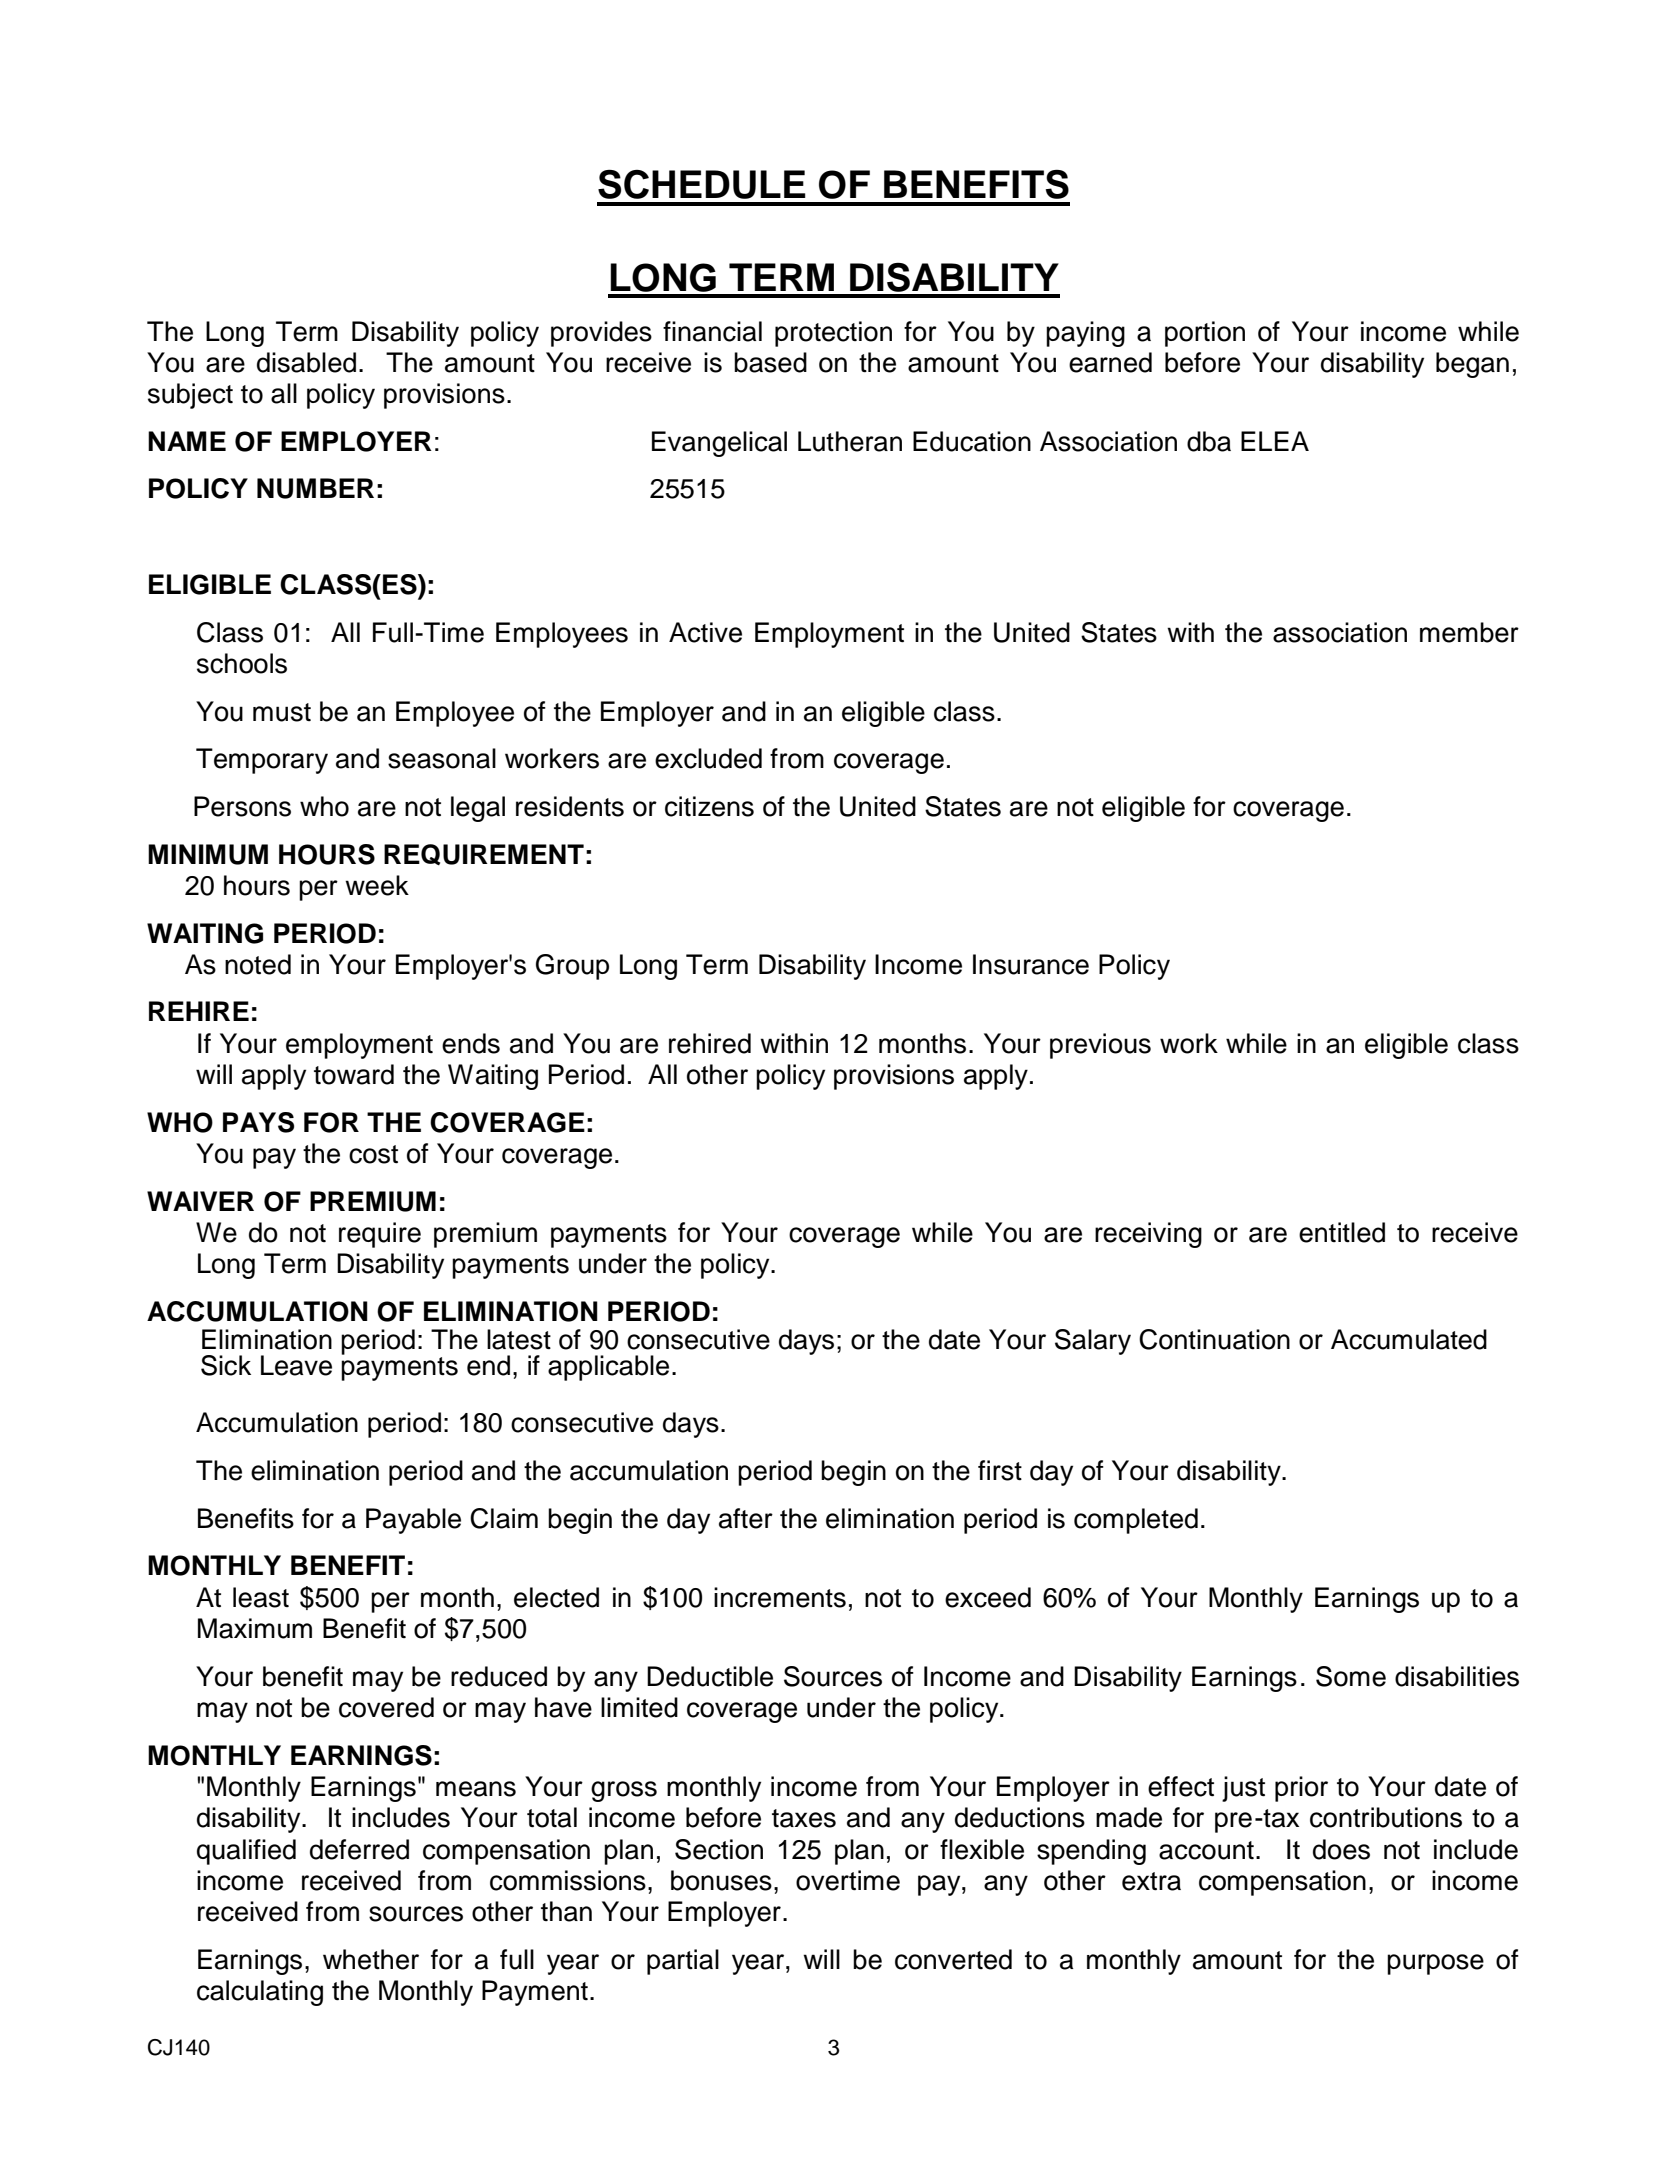 The height and width of the page is (2157, 1667). I want to click on converted, so click(953, 1959).
